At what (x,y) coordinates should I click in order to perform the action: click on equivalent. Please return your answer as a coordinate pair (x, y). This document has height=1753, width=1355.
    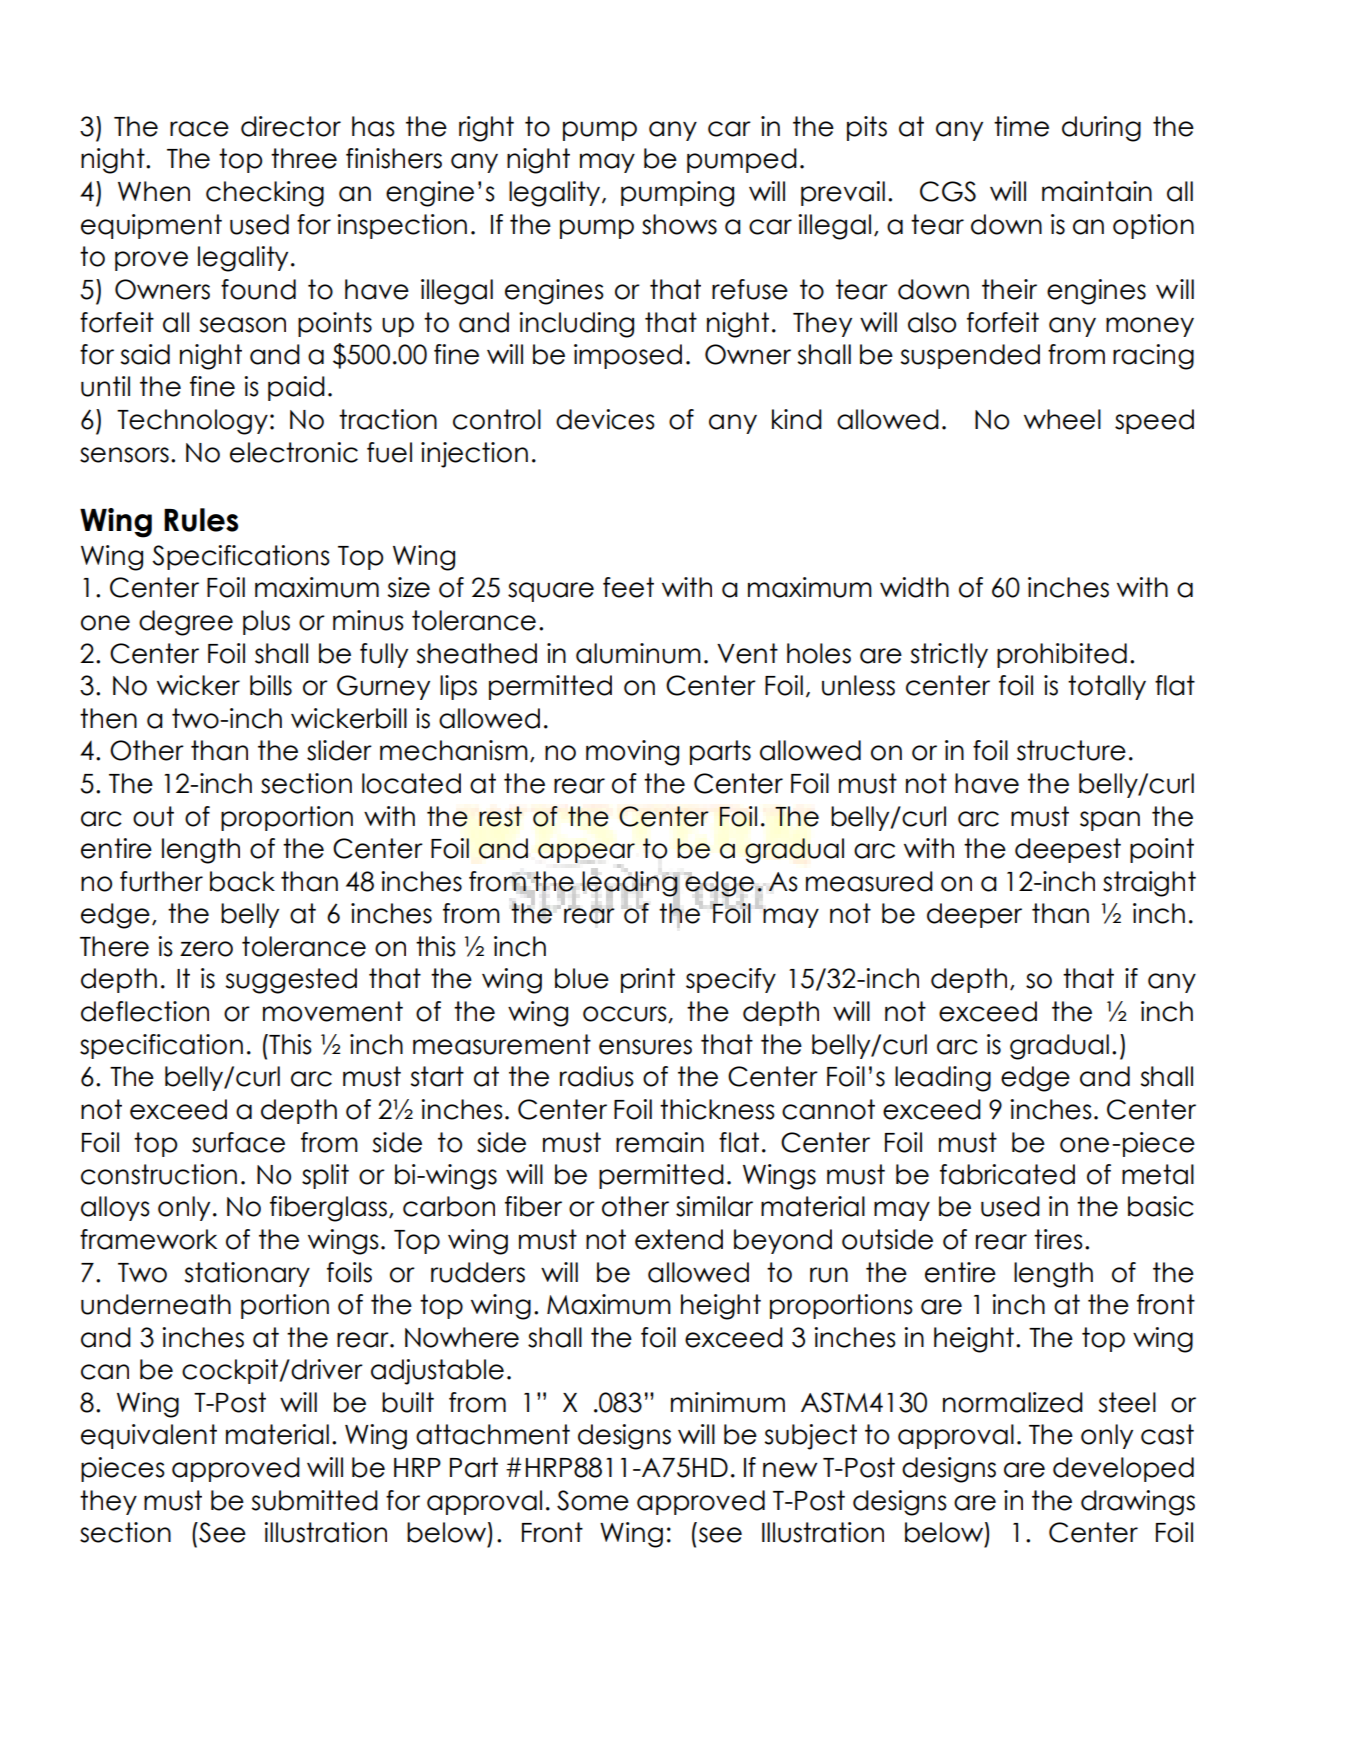
    Looking at the image, I should click on (149, 1436).
